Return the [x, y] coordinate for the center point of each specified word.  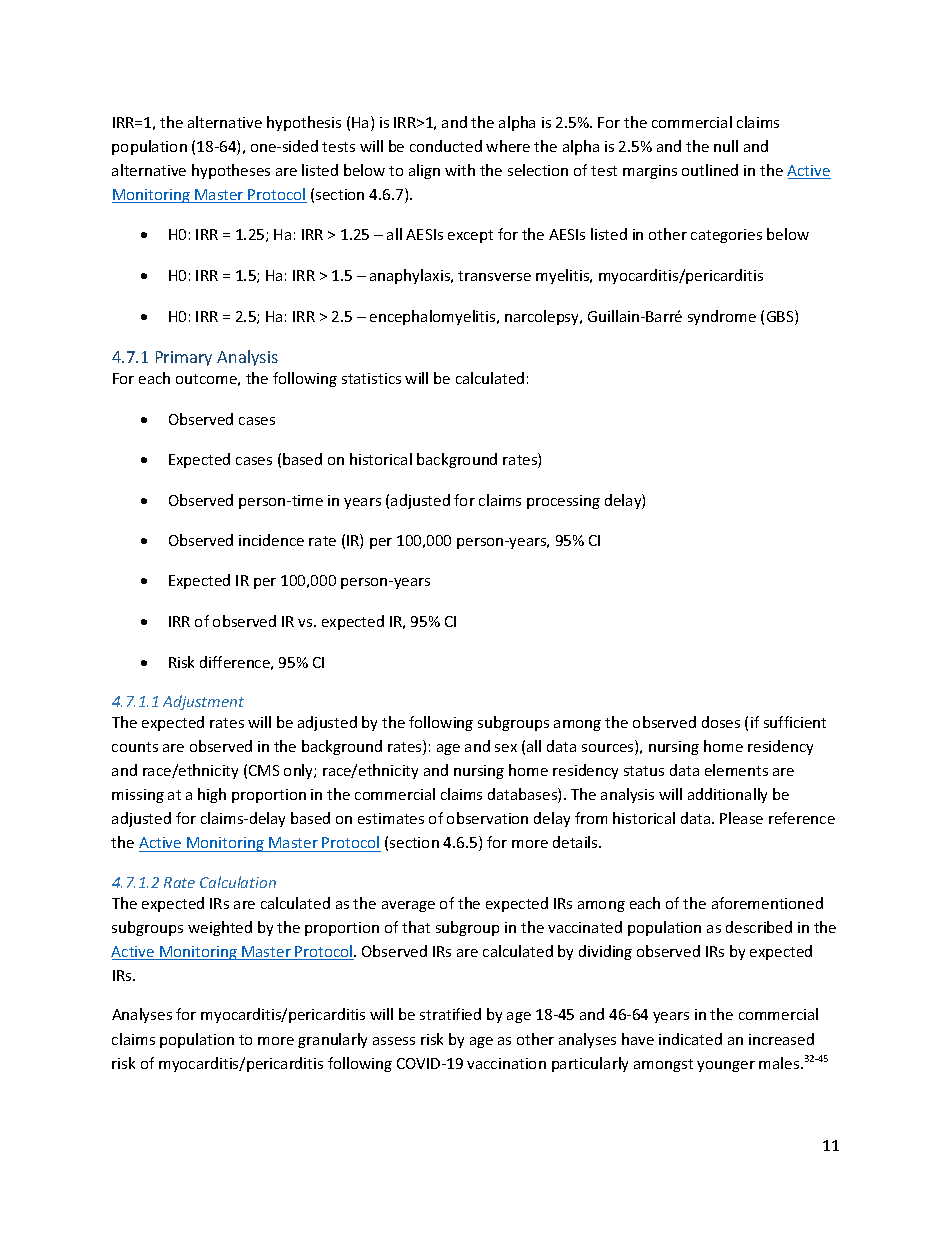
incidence [271, 540]
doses [721, 722]
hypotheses [231, 171]
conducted [446, 146]
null [726, 146]
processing [563, 502]
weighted [220, 928]
